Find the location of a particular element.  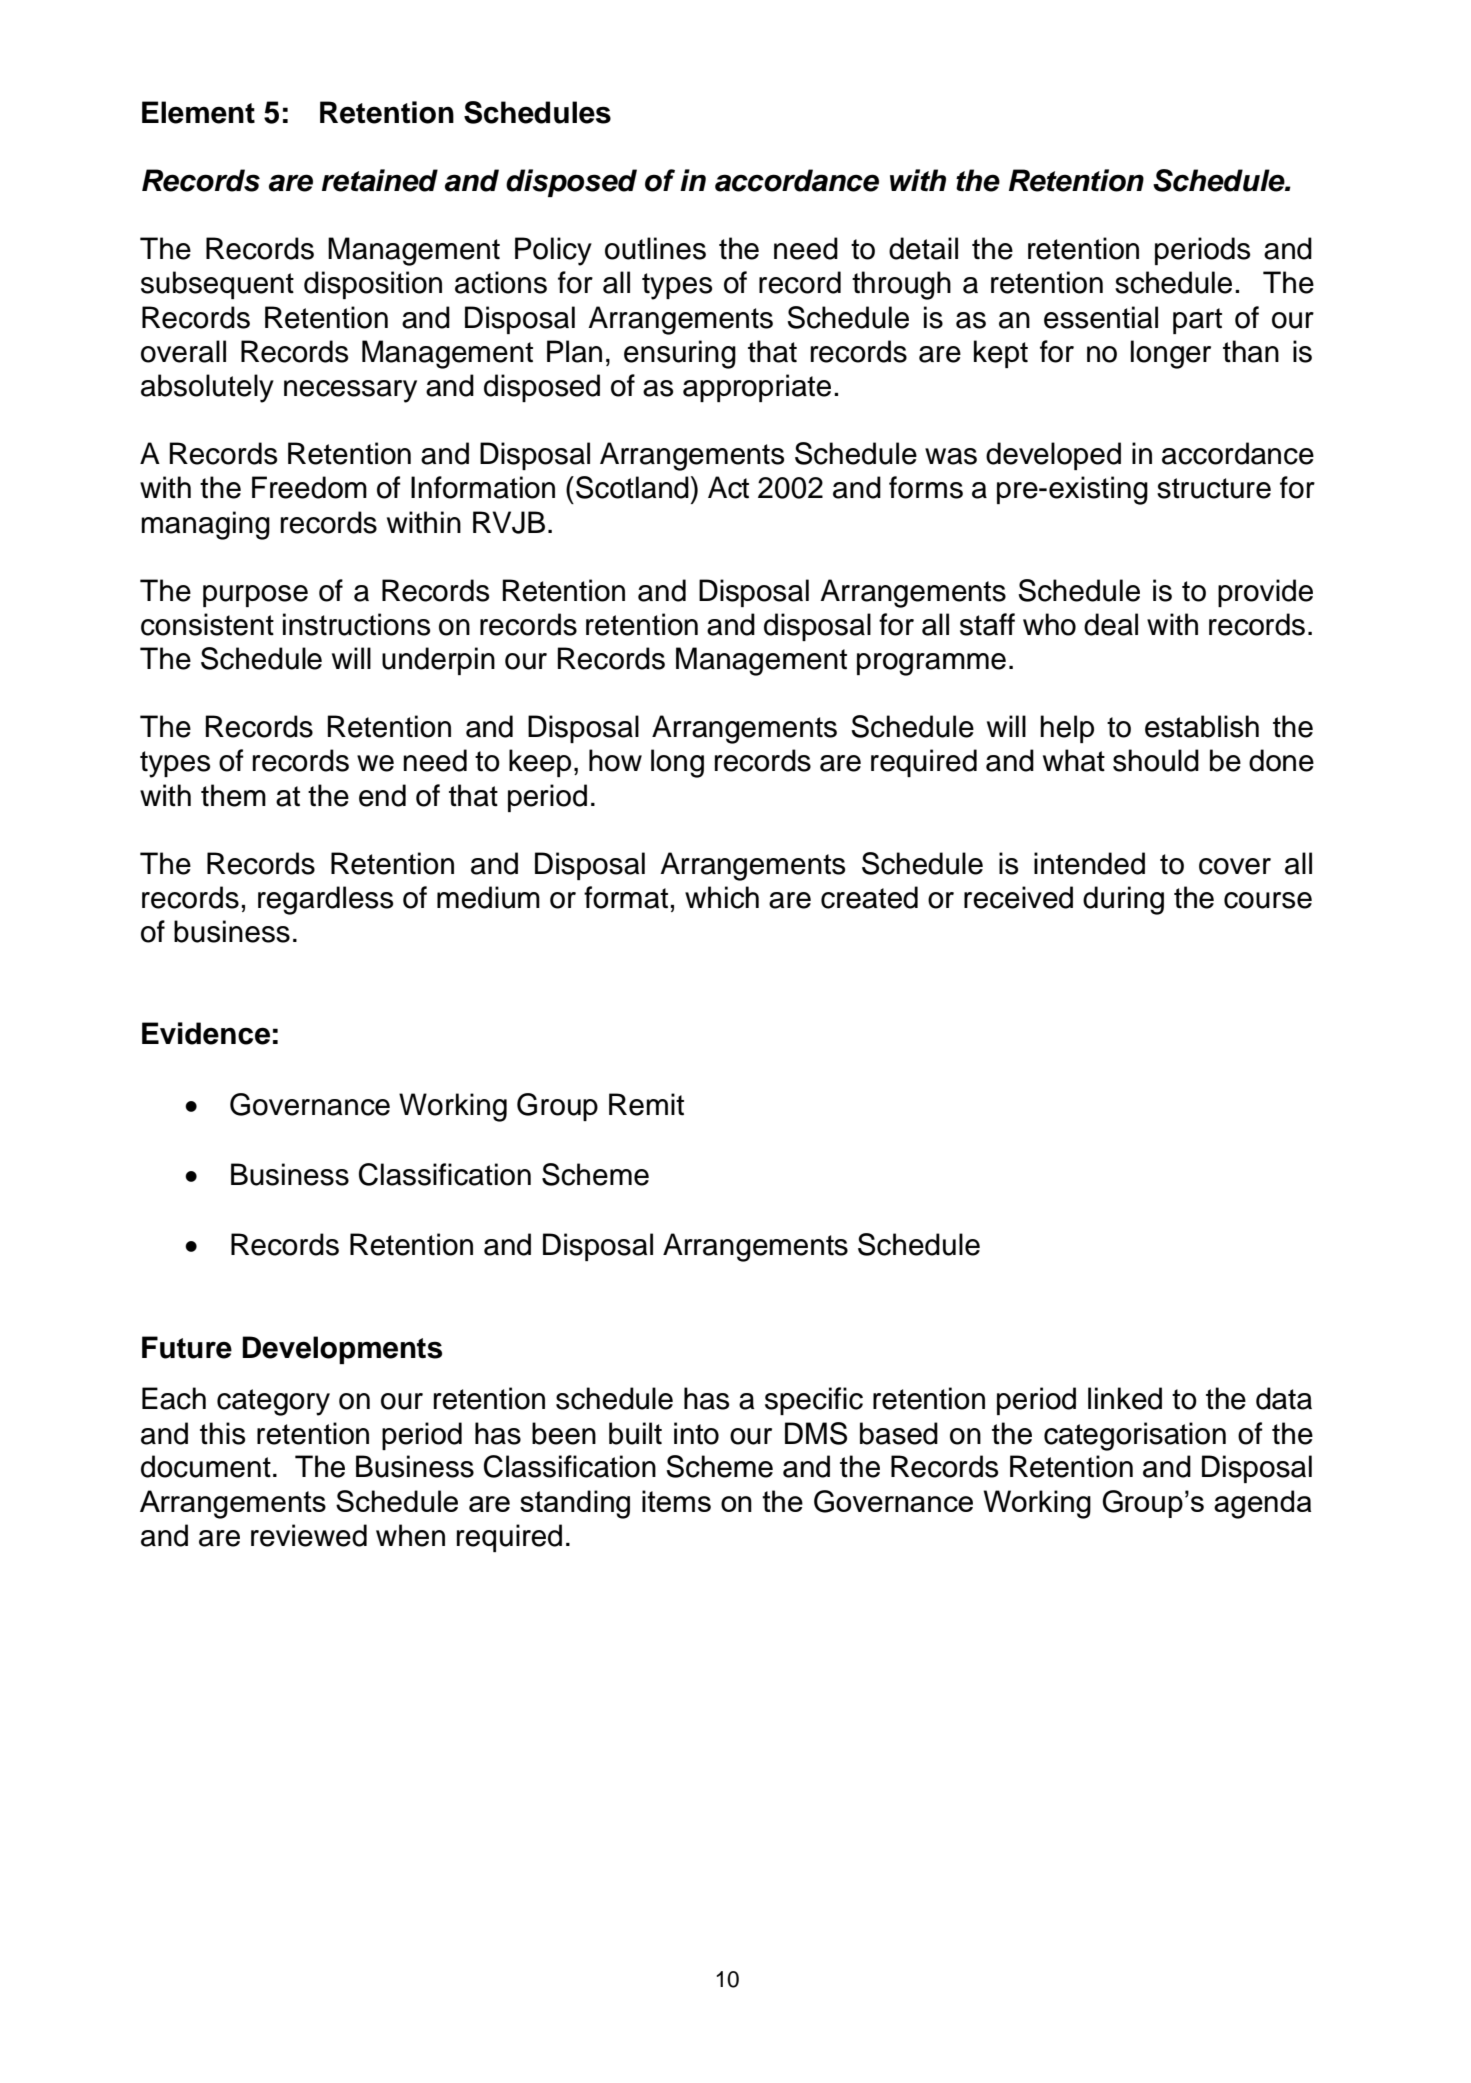

establish is located at coordinates (1202, 726).
